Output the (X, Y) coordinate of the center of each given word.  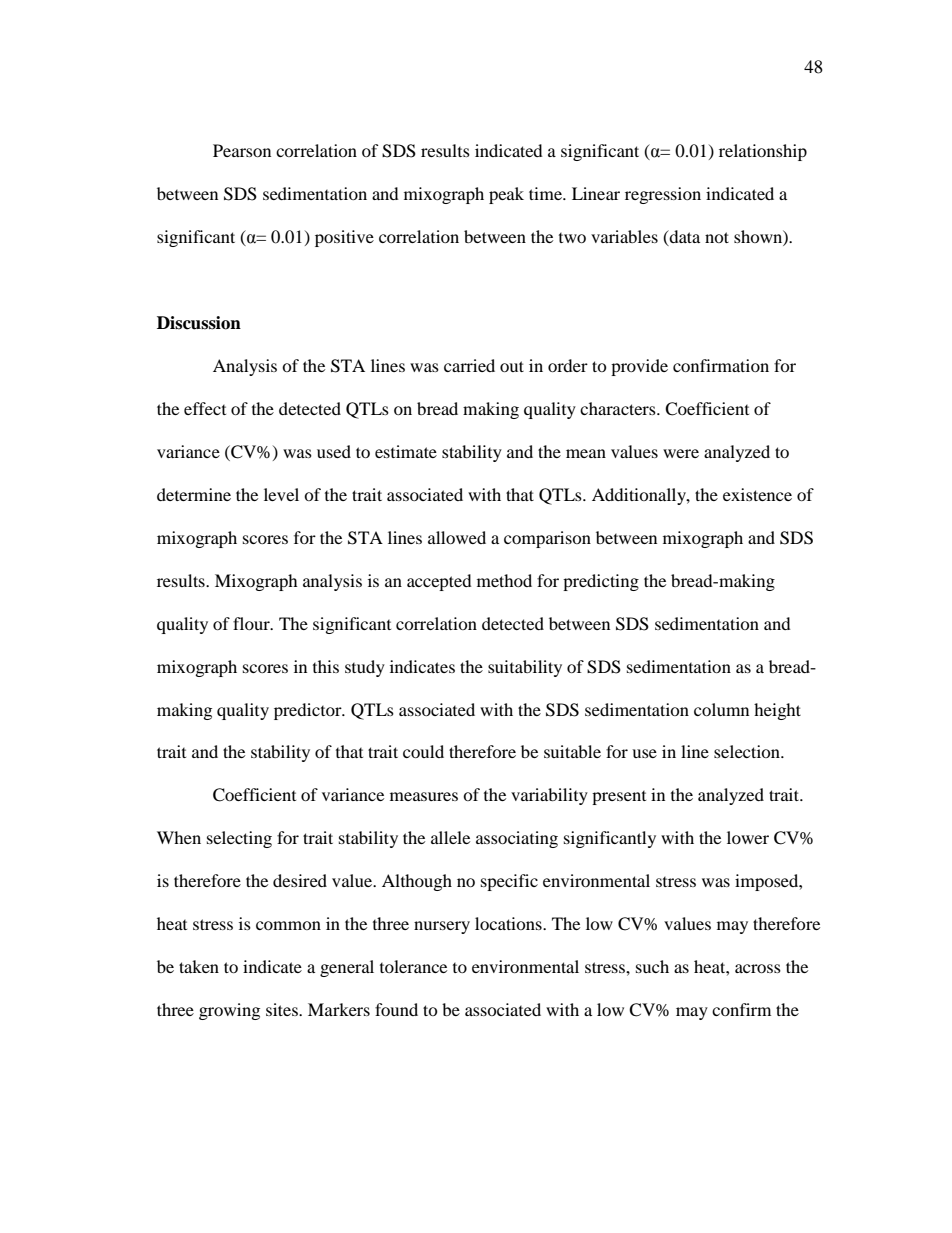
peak (506, 195)
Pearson (242, 150)
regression (663, 195)
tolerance (413, 966)
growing (229, 1011)
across (758, 968)
